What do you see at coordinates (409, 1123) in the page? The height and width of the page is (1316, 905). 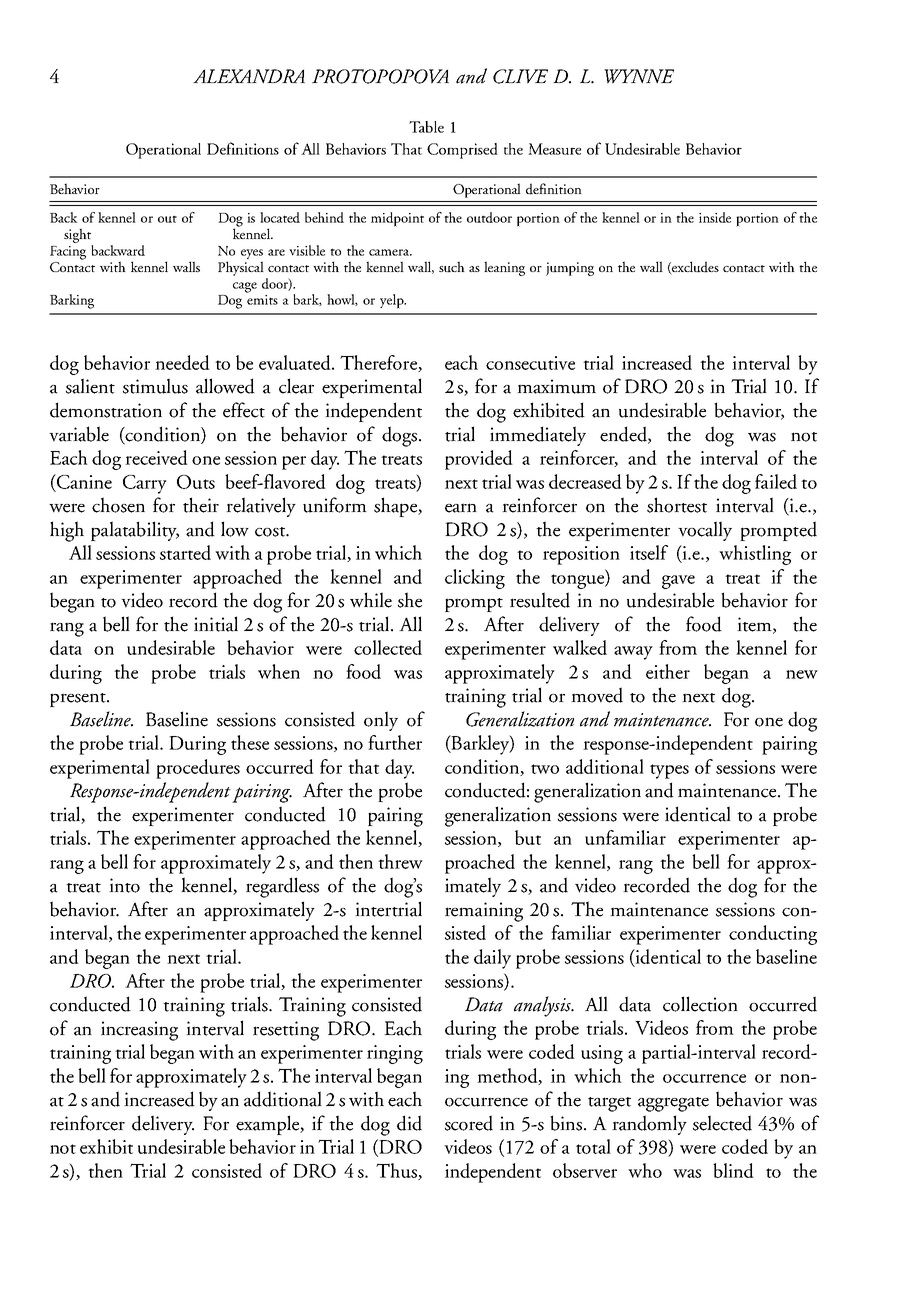 I see `did` at bounding box center [409, 1123].
